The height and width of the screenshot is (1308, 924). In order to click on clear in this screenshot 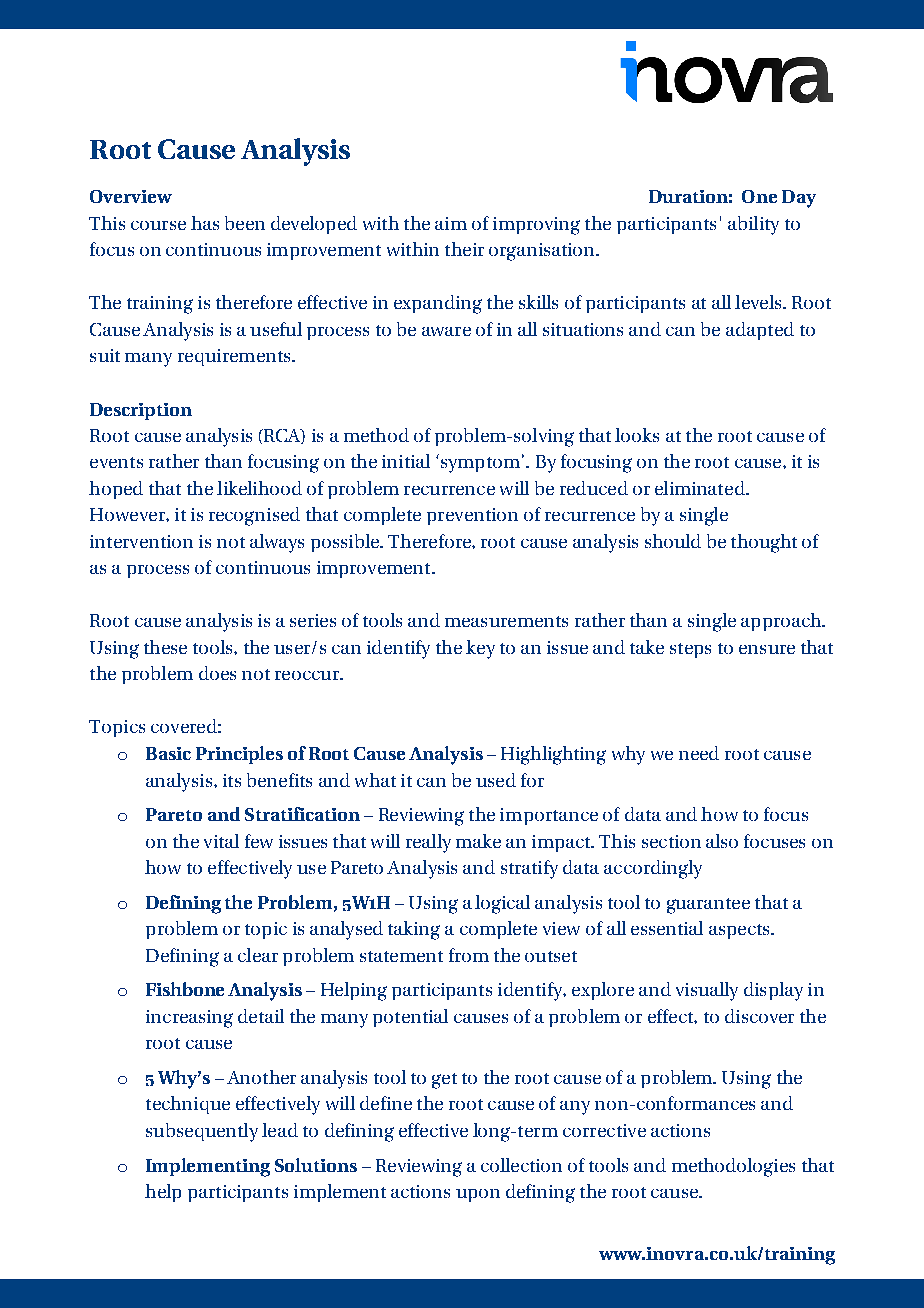, I will do `click(258, 955)`.
